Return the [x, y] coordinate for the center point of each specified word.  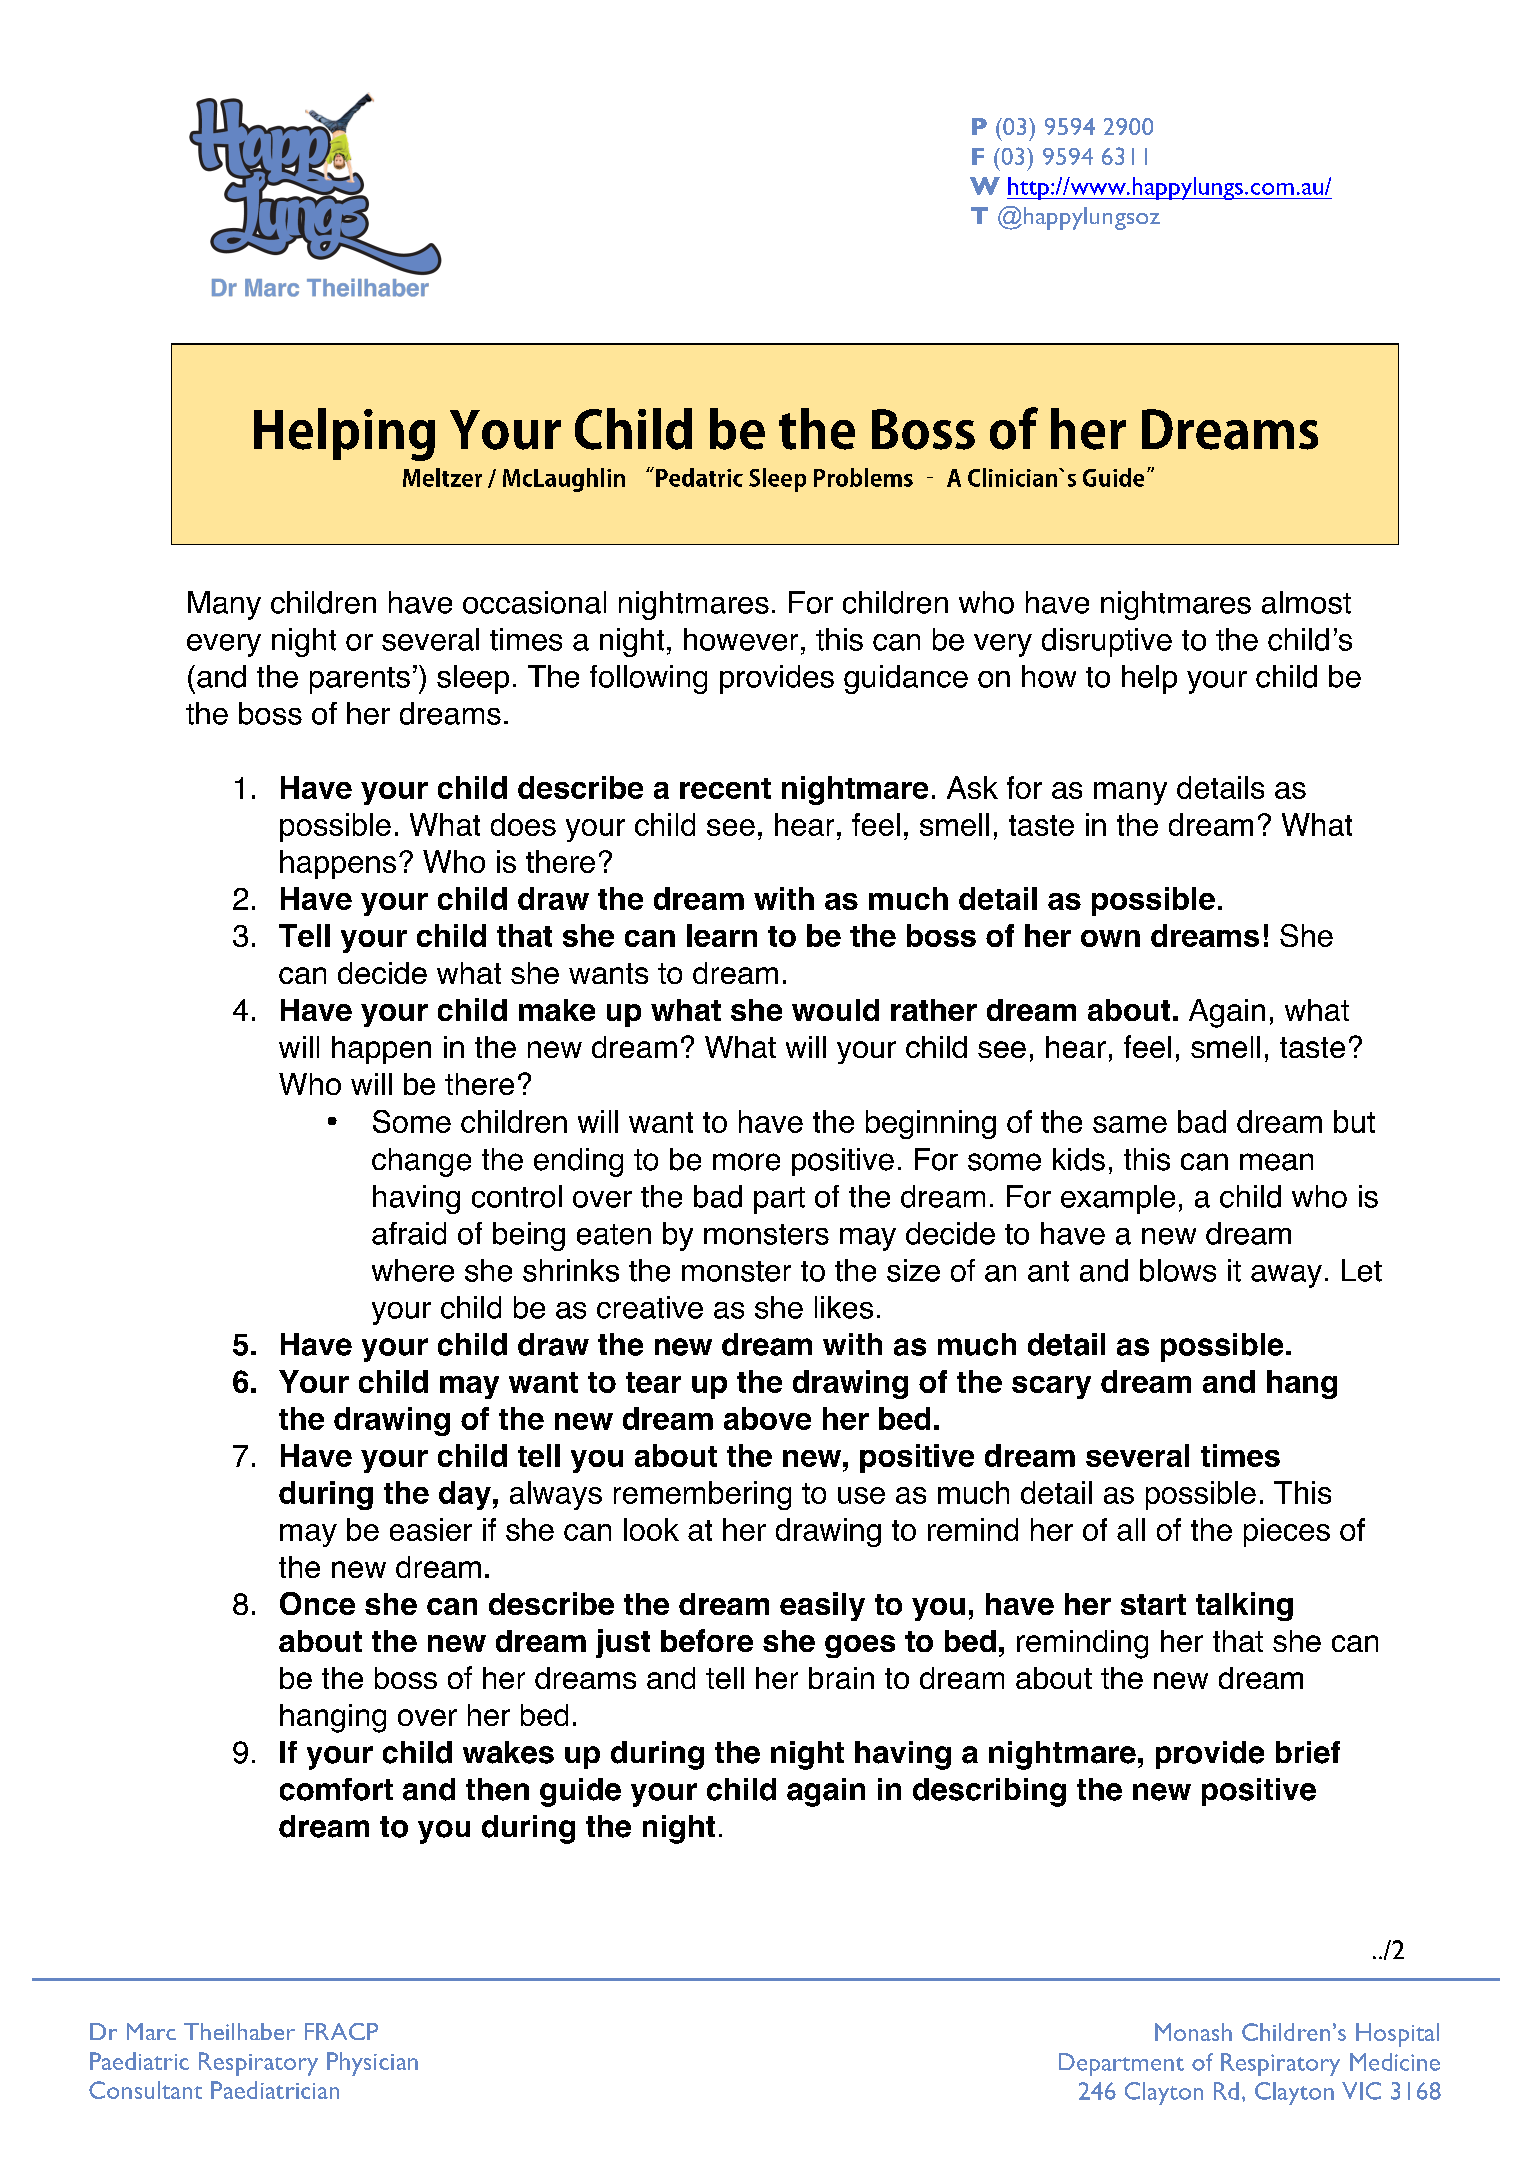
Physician [372, 2064]
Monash [1193, 2032]
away [1286, 1276]
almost [1306, 602]
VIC [1361, 2091]
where [413, 1270]
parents [360, 680]
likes [844, 1307]
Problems [863, 477]
